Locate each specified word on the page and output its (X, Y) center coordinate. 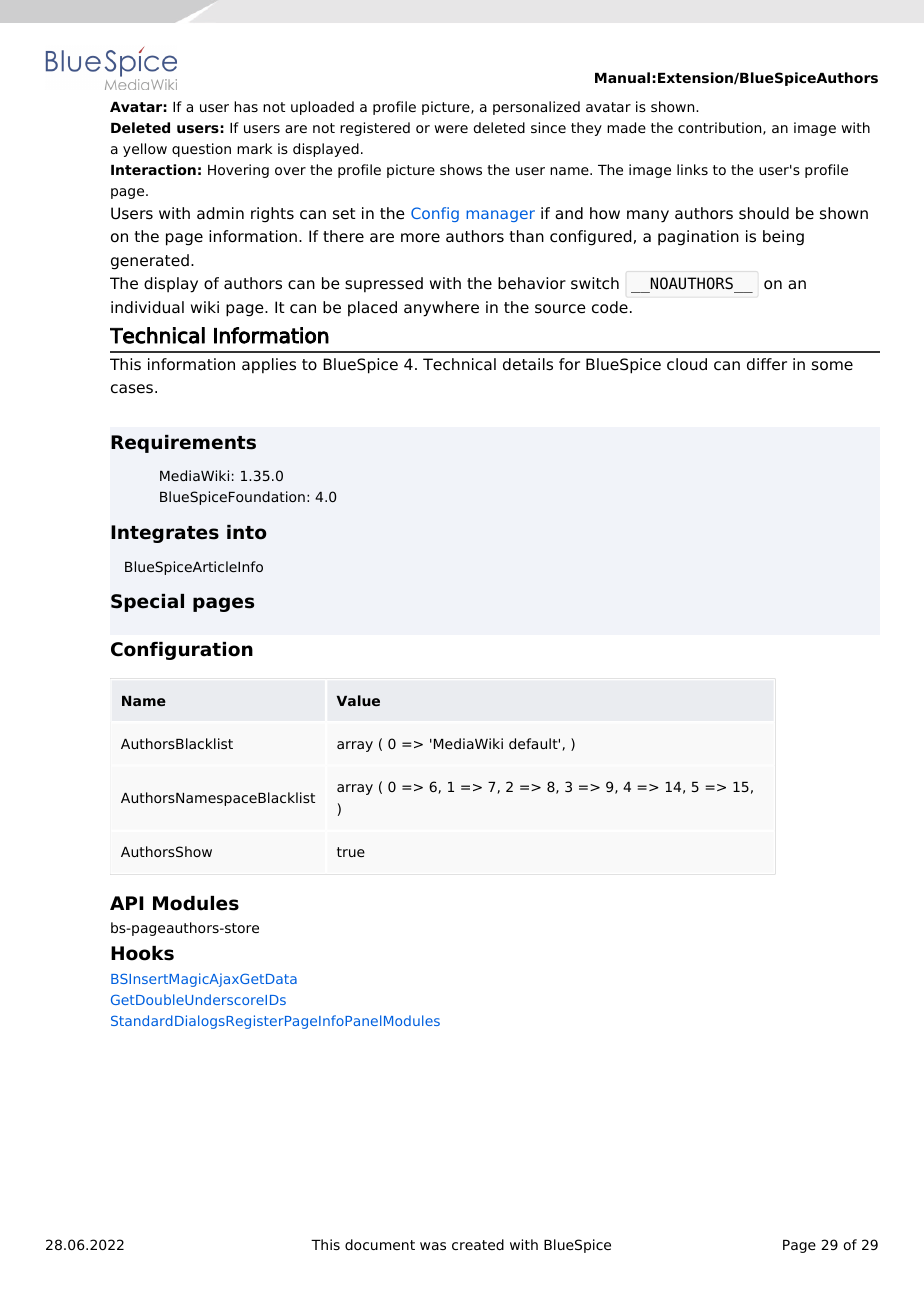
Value (358, 700)
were (451, 129)
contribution (721, 128)
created (478, 1244)
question (201, 150)
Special (147, 603)
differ (767, 364)
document (380, 1244)
